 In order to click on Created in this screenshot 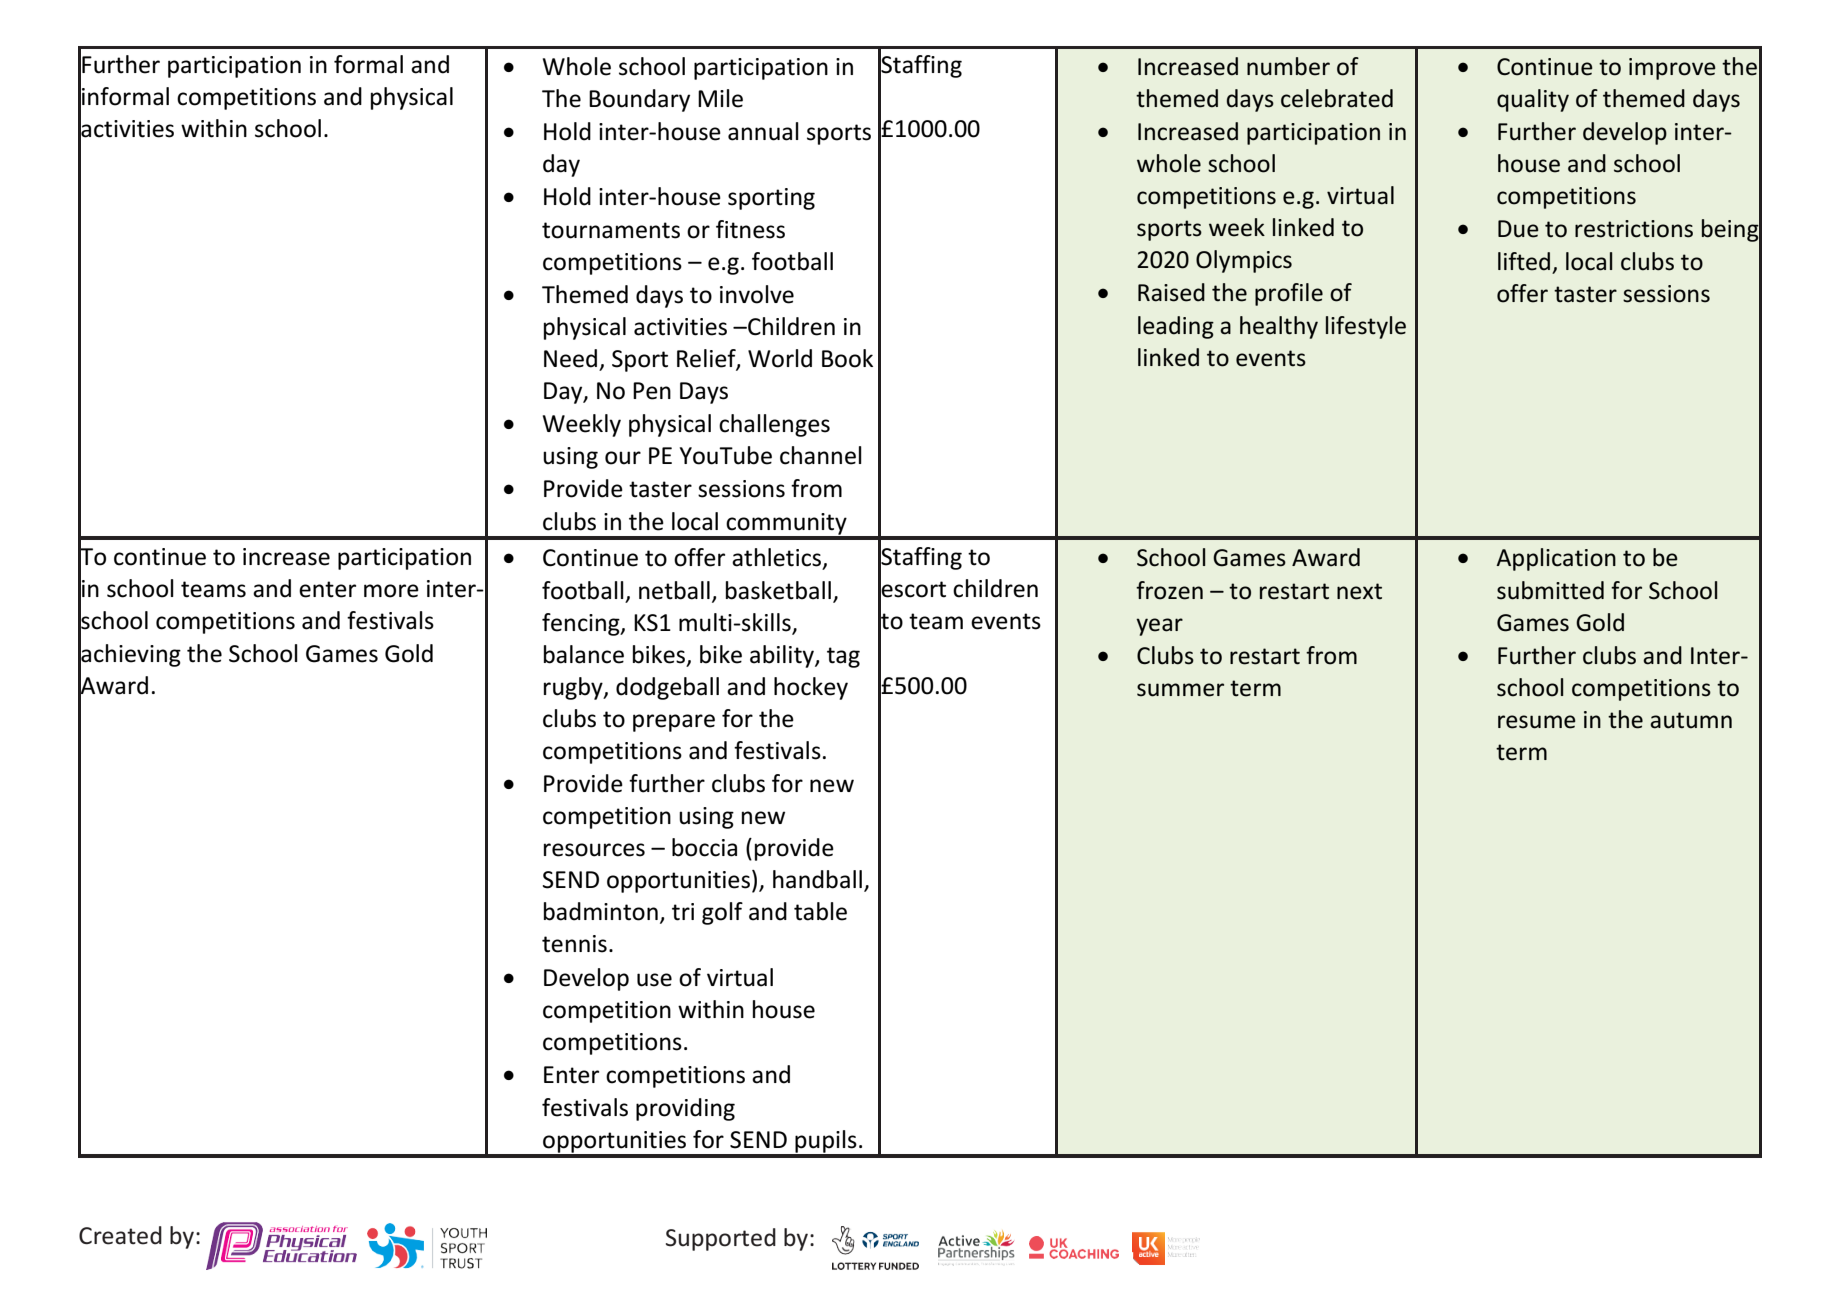, I will do `click(120, 1235)`.
